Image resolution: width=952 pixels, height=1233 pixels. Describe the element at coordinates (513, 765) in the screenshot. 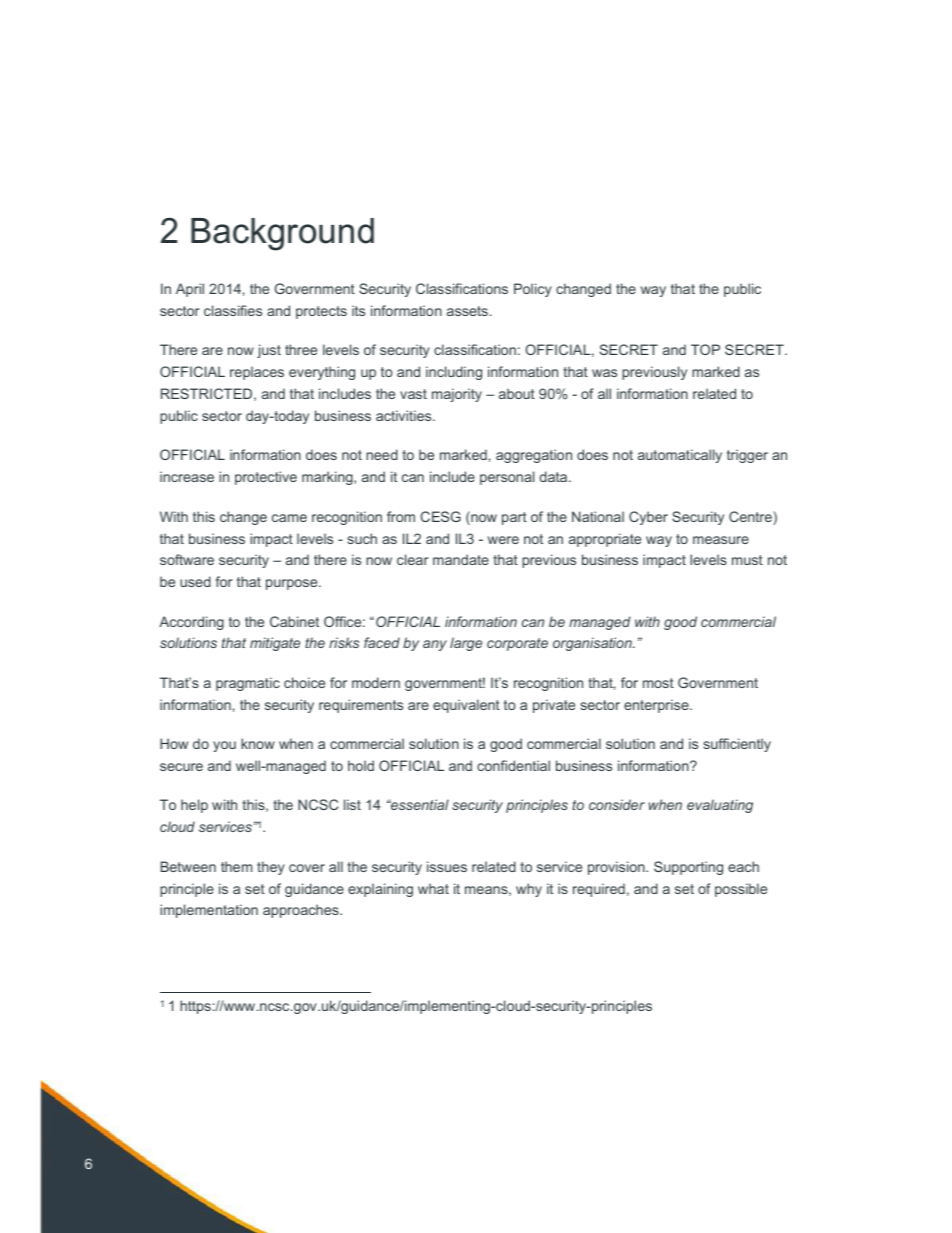

I see `confidential` at that location.
